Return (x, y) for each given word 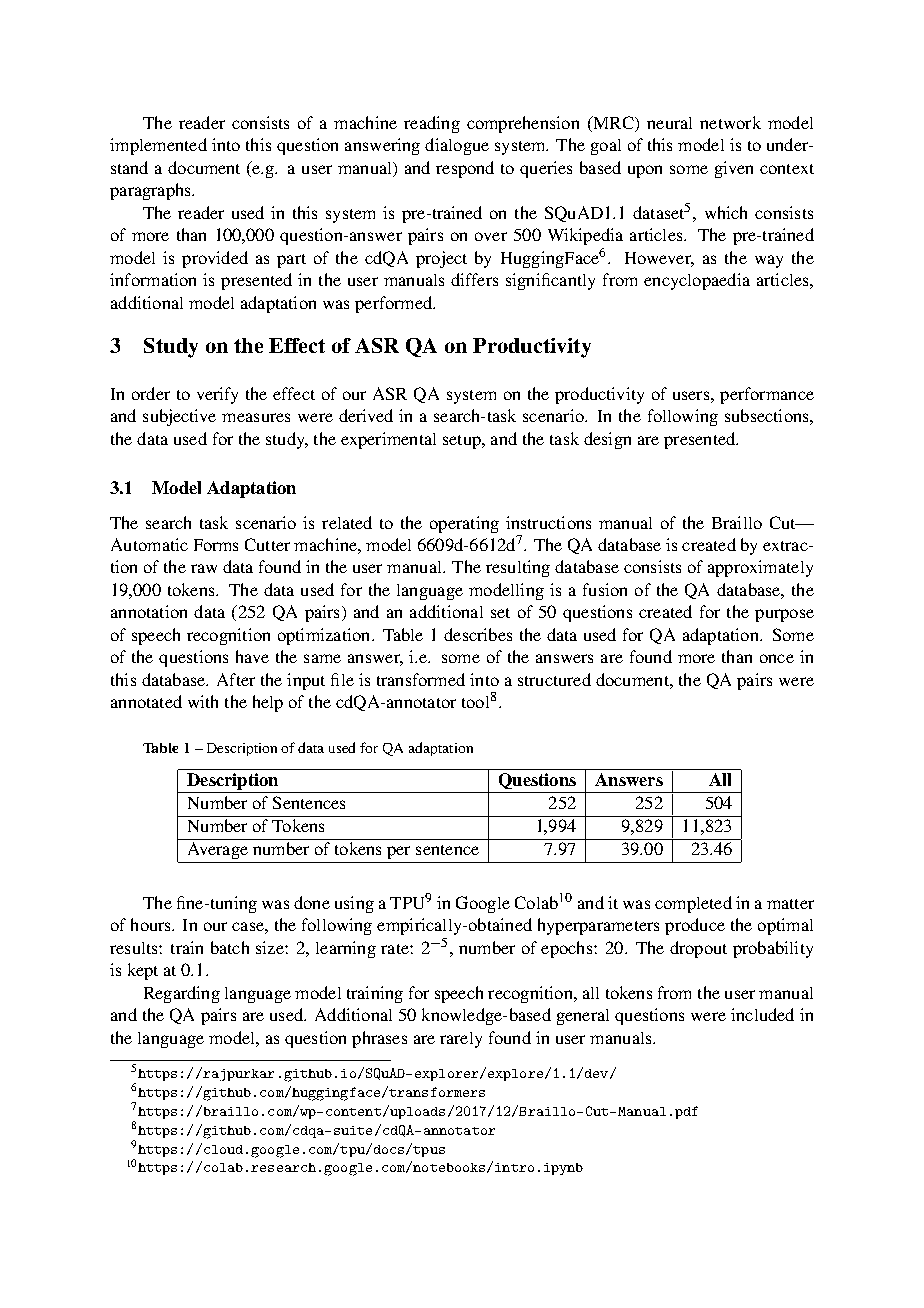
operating (464, 524)
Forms (216, 545)
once (777, 658)
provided (215, 259)
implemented (158, 146)
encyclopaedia (697, 281)
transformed (421, 679)
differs (474, 279)
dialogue (457, 146)
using (354, 904)
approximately (760, 568)
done (312, 902)
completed (693, 904)
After (236, 679)
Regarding (182, 994)
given (734, 169)
